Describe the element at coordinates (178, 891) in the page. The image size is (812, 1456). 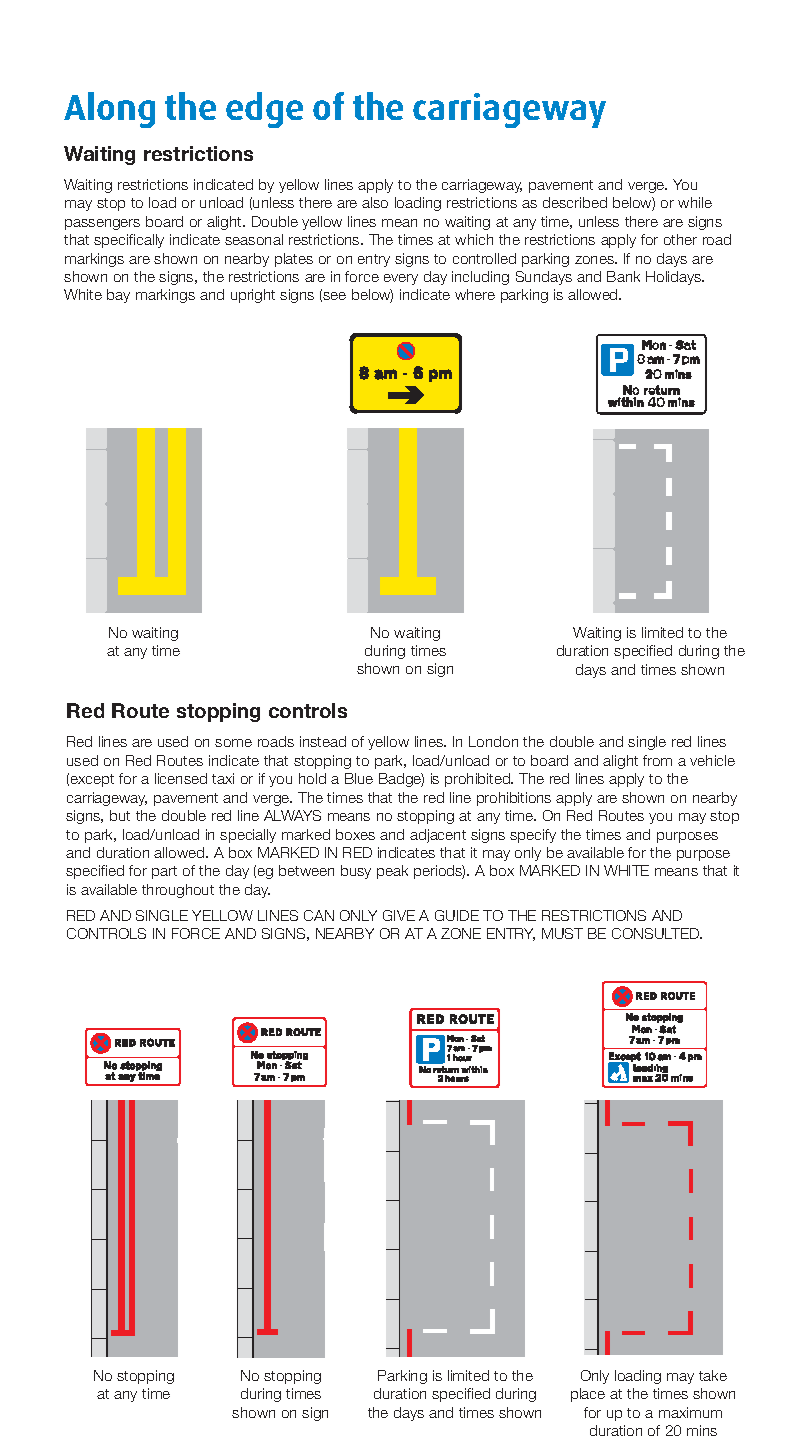
I see `throughout` at that location.
